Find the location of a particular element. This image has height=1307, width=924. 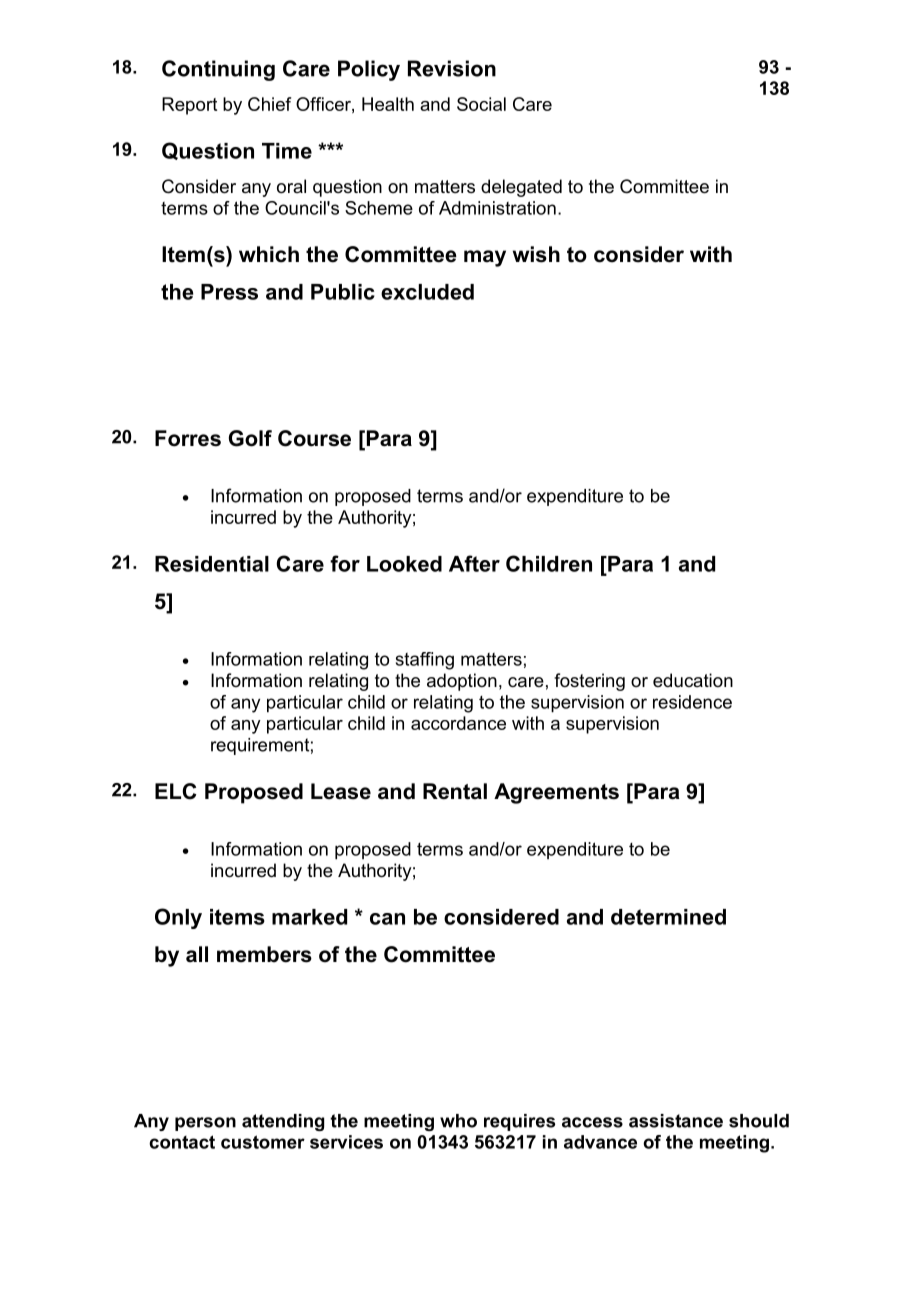

Rental is located at coordinates (455, 791).
